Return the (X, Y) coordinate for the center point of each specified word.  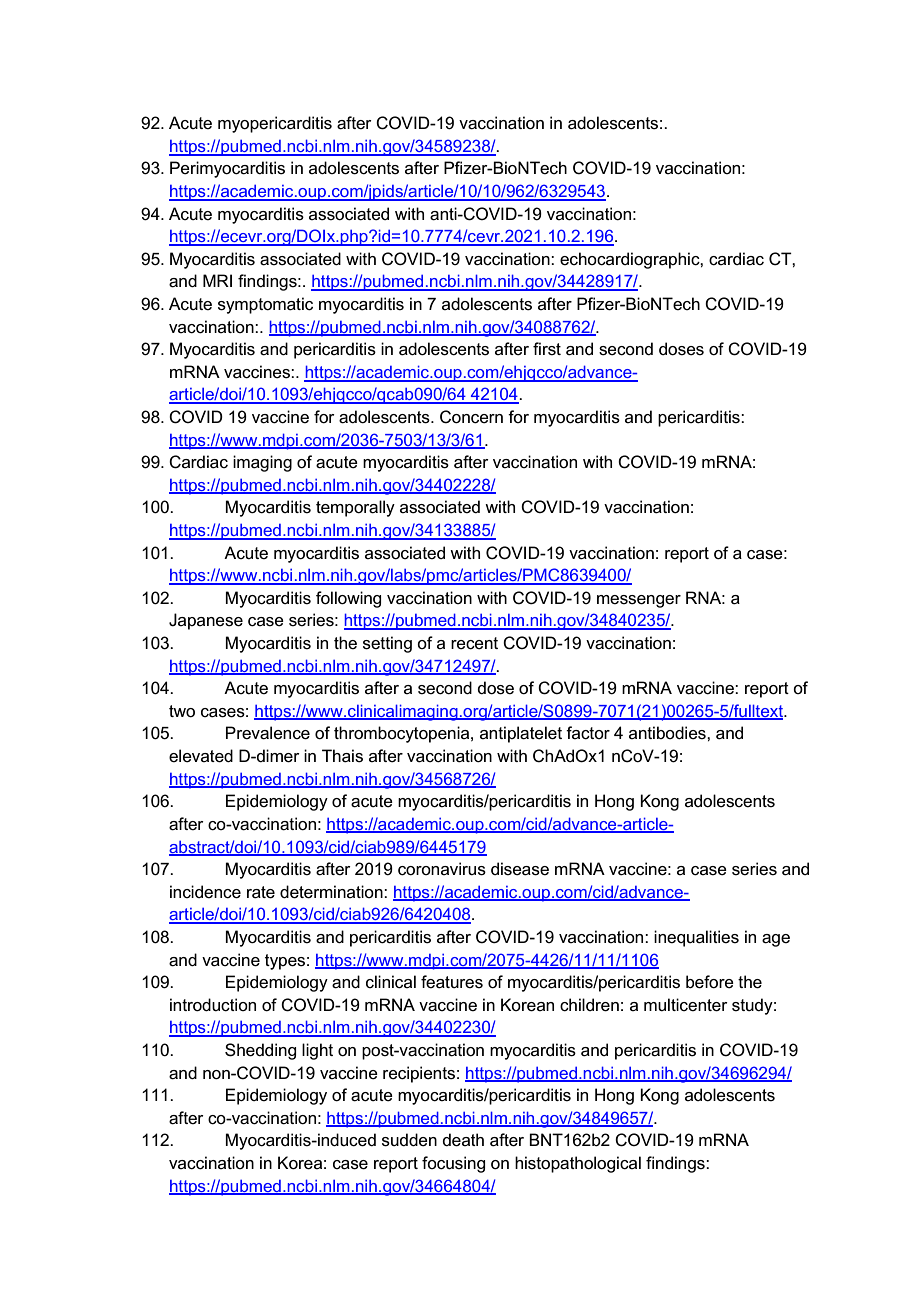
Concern (471, 417)
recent (474, 643)
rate (261, 892)
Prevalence (268, 733)
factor (588, 733)
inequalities (696, 938)
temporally (355, 508)
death (463, 1140)
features (452, 982)
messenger (639, 601)
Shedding (260, 1051)
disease (520, 869)
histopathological (578, 1164)
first (547, 349)
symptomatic (265, 305)
